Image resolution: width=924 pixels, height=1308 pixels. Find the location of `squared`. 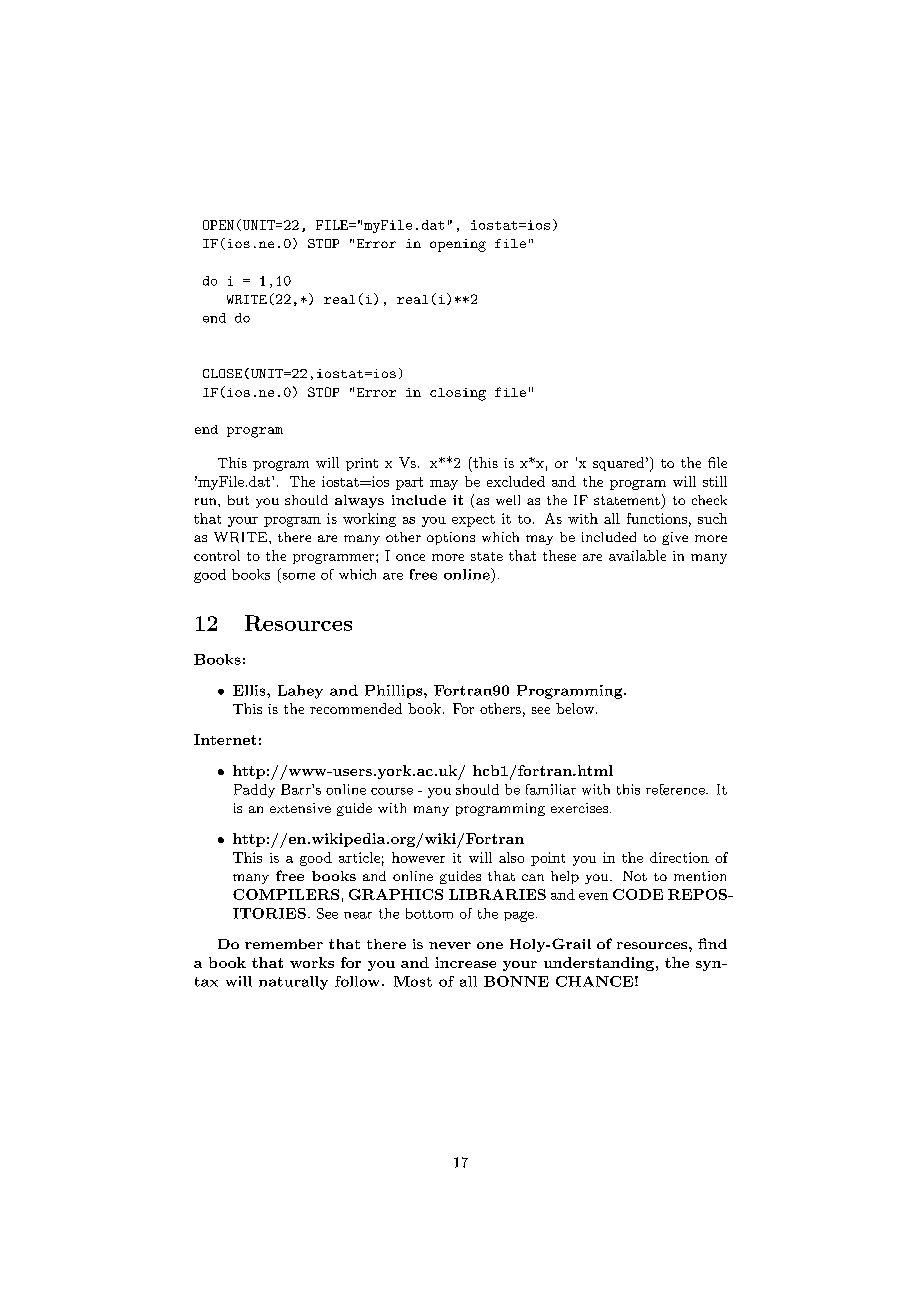

squared is located at coordinates (618, 464).
